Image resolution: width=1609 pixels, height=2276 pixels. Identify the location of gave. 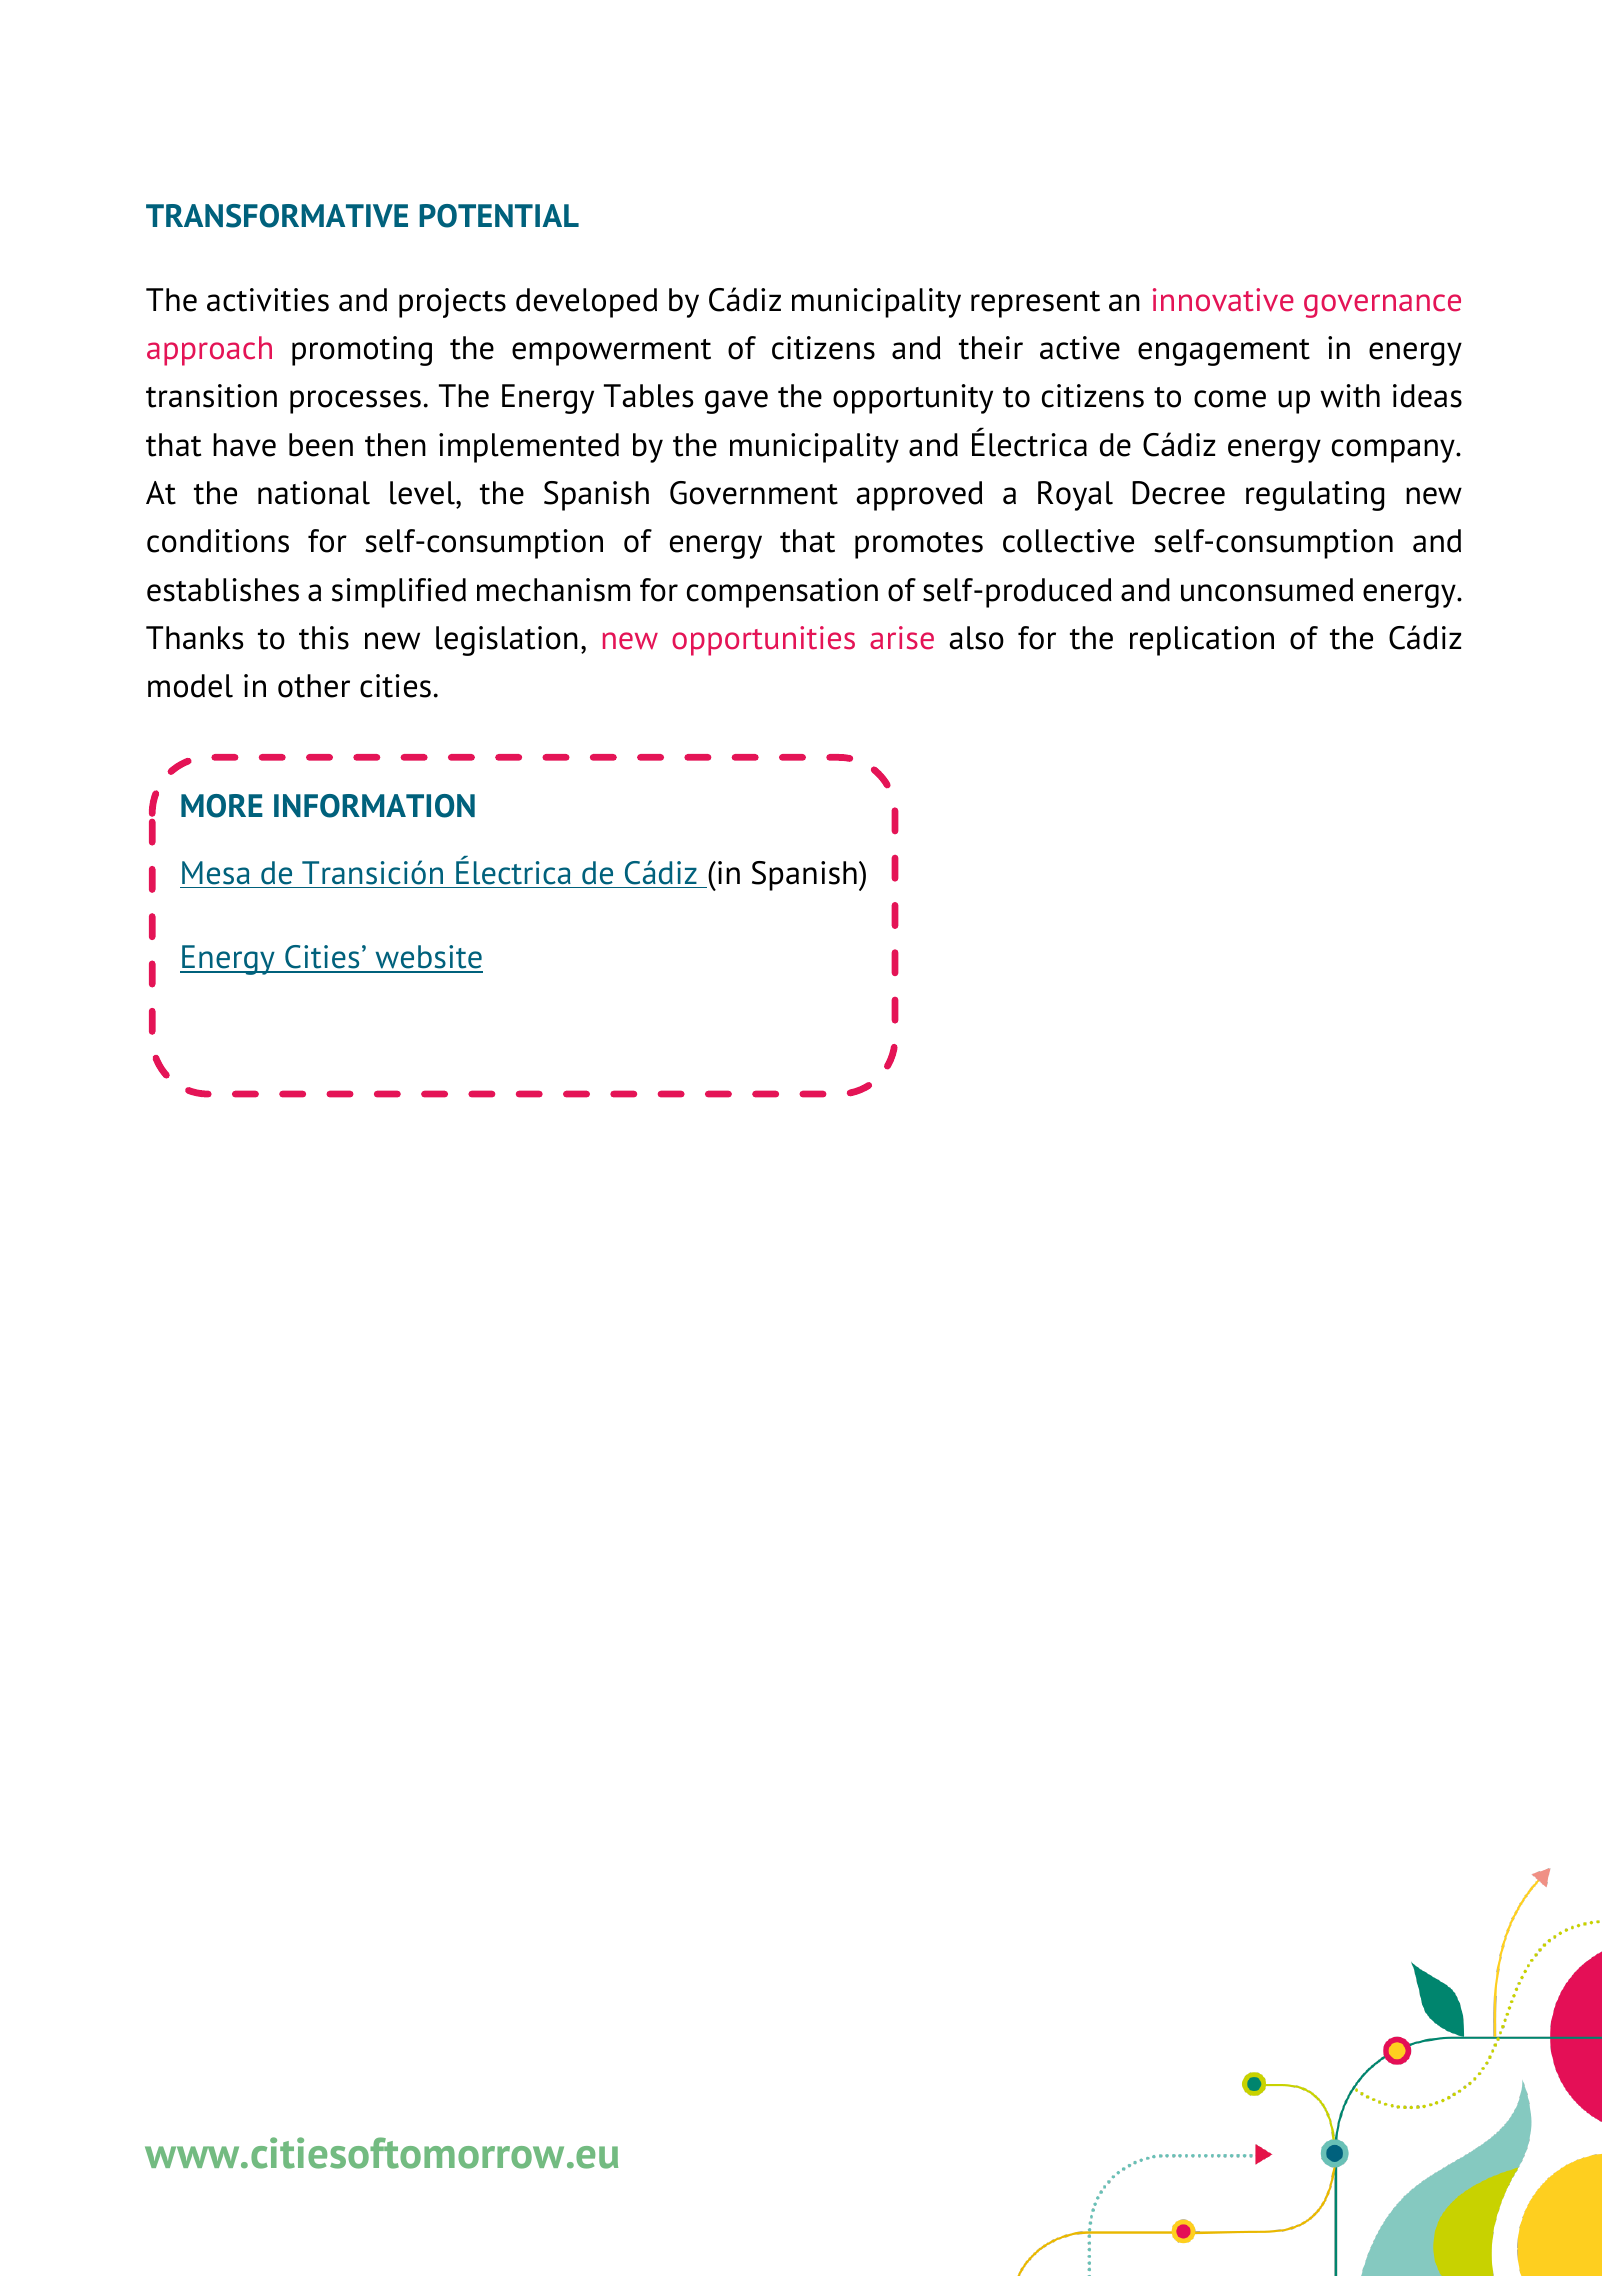
(736, 402).
